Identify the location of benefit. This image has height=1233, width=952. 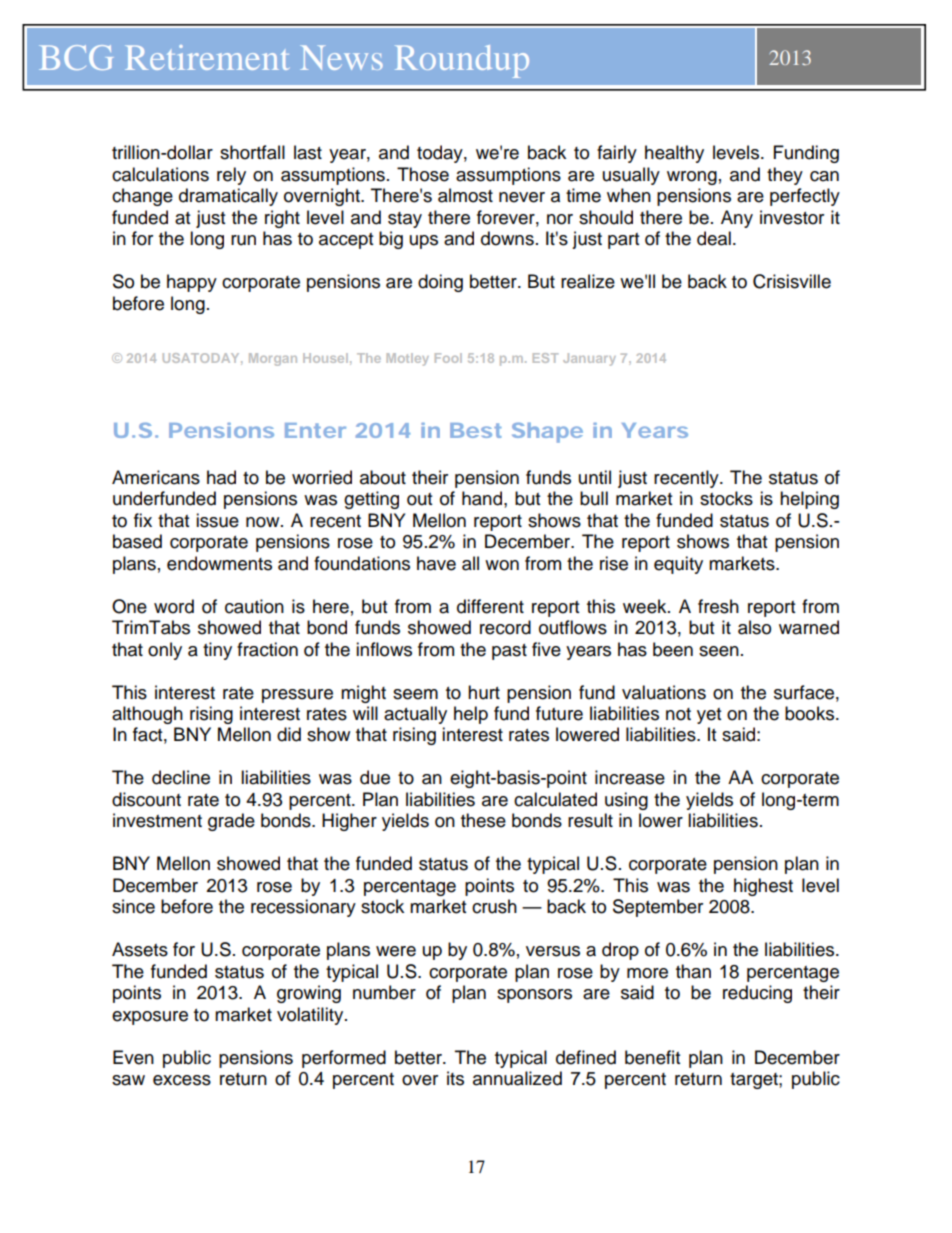
(652, 1057).
